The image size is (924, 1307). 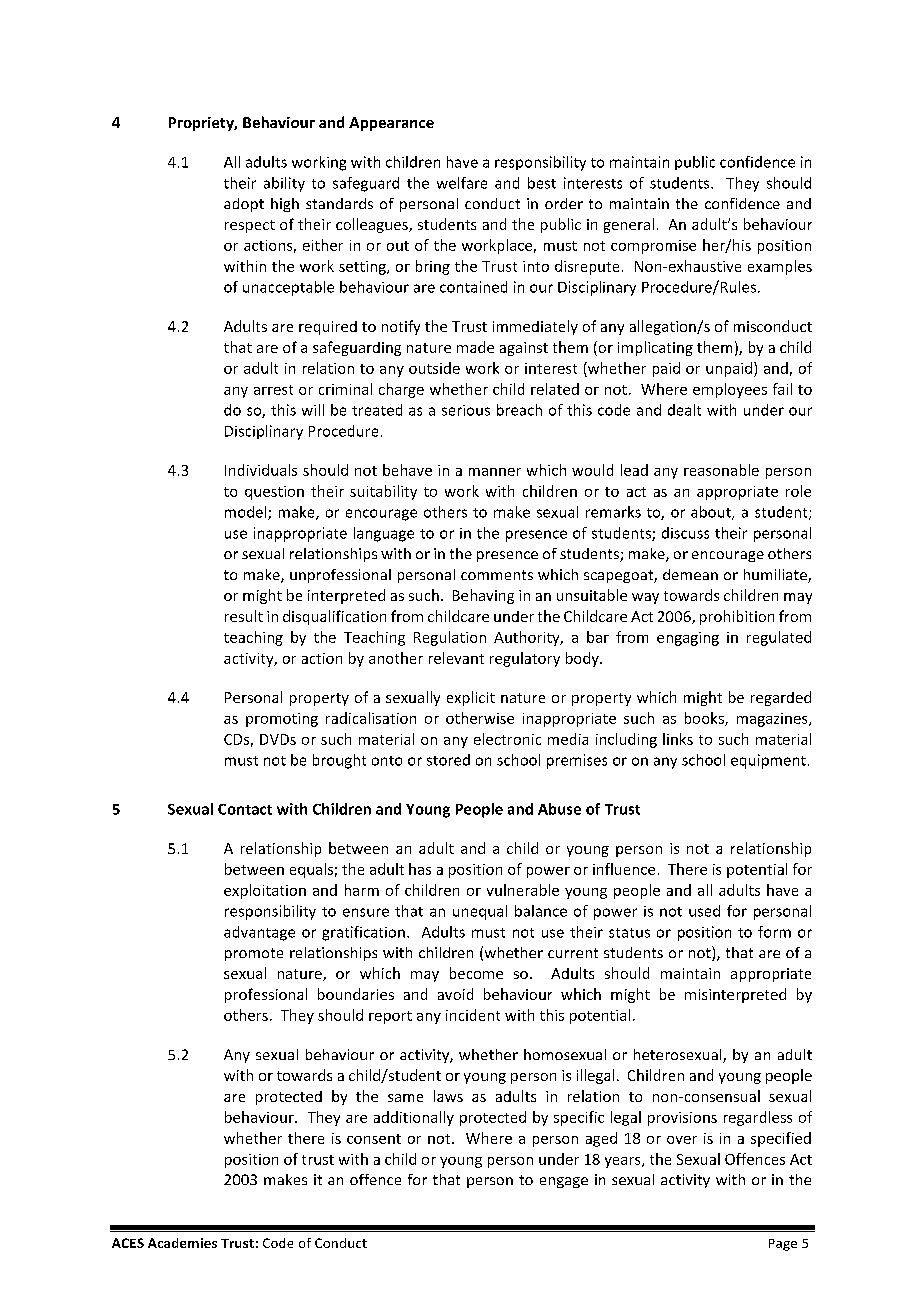 What do you see at coordinates (564, 1182) in the screenshot?
I see `engage` at bounding box center [564, 1182].
